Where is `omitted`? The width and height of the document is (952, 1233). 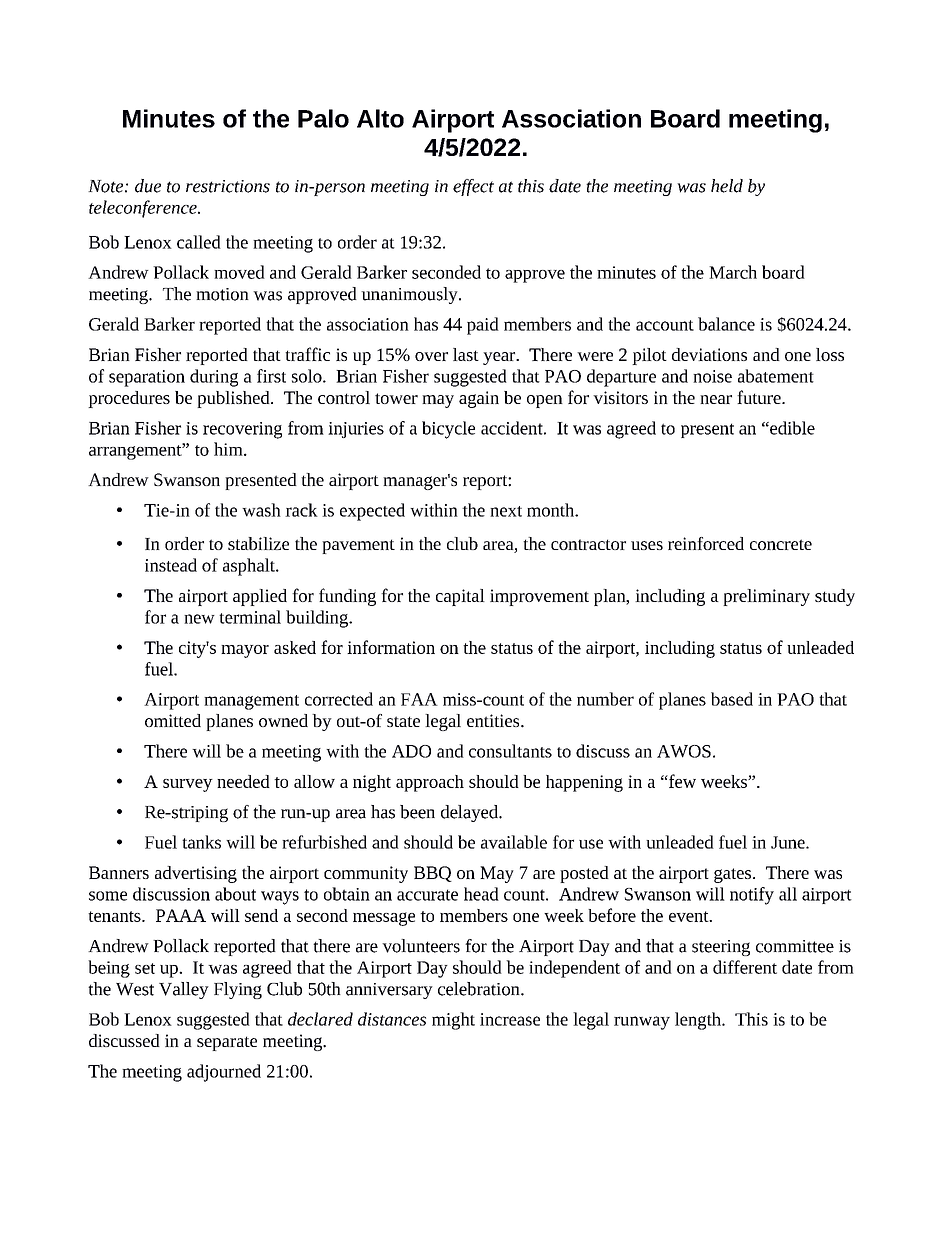
omitted is located at coordinates (173, 720).
